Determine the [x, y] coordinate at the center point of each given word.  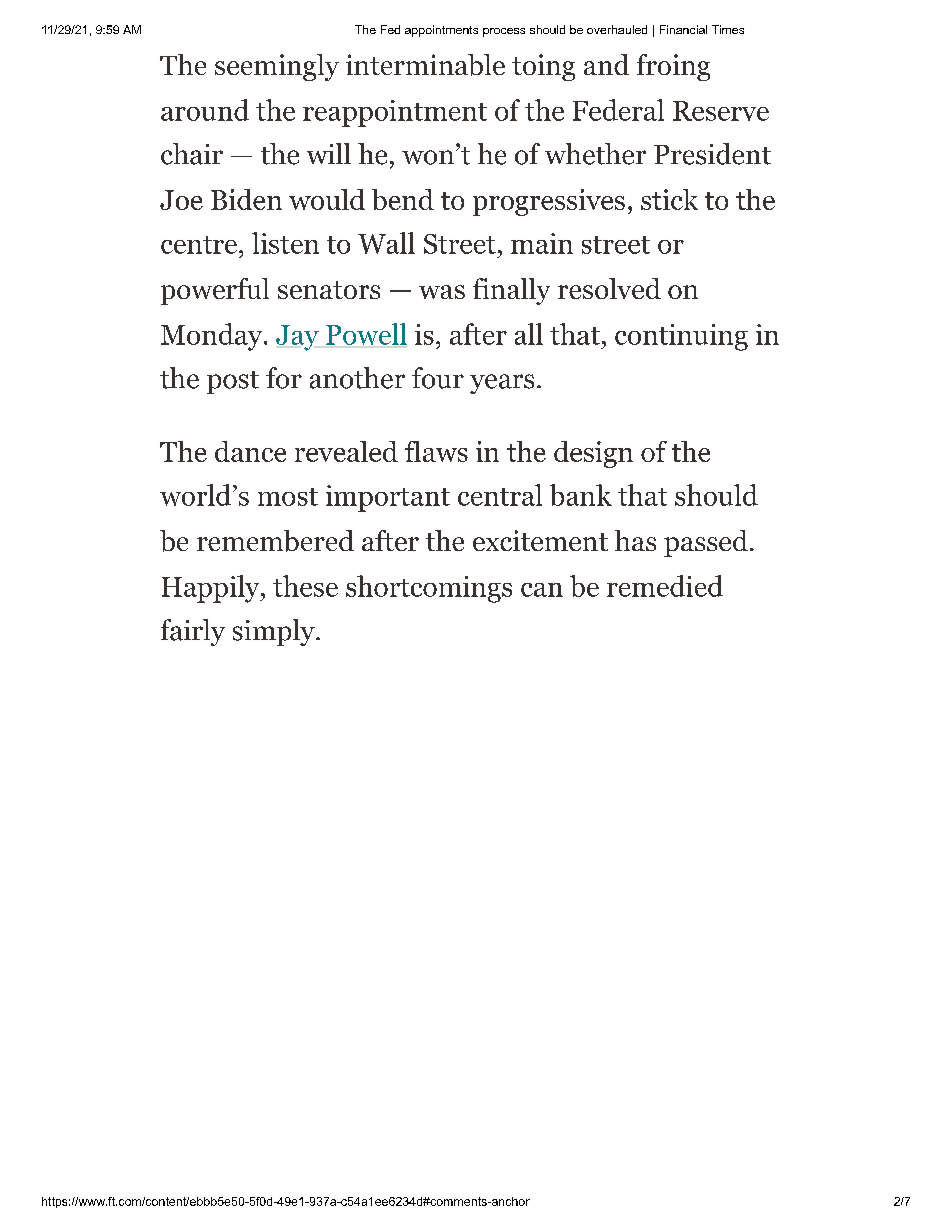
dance [250, 451]
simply [275, 632]
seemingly [277, 67]
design [593, 454]
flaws [436, 451]
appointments [441, 31]
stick [669, 199]
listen [285, 243]
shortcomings [429, 589]
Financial [683, 29]
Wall [386, 243]
